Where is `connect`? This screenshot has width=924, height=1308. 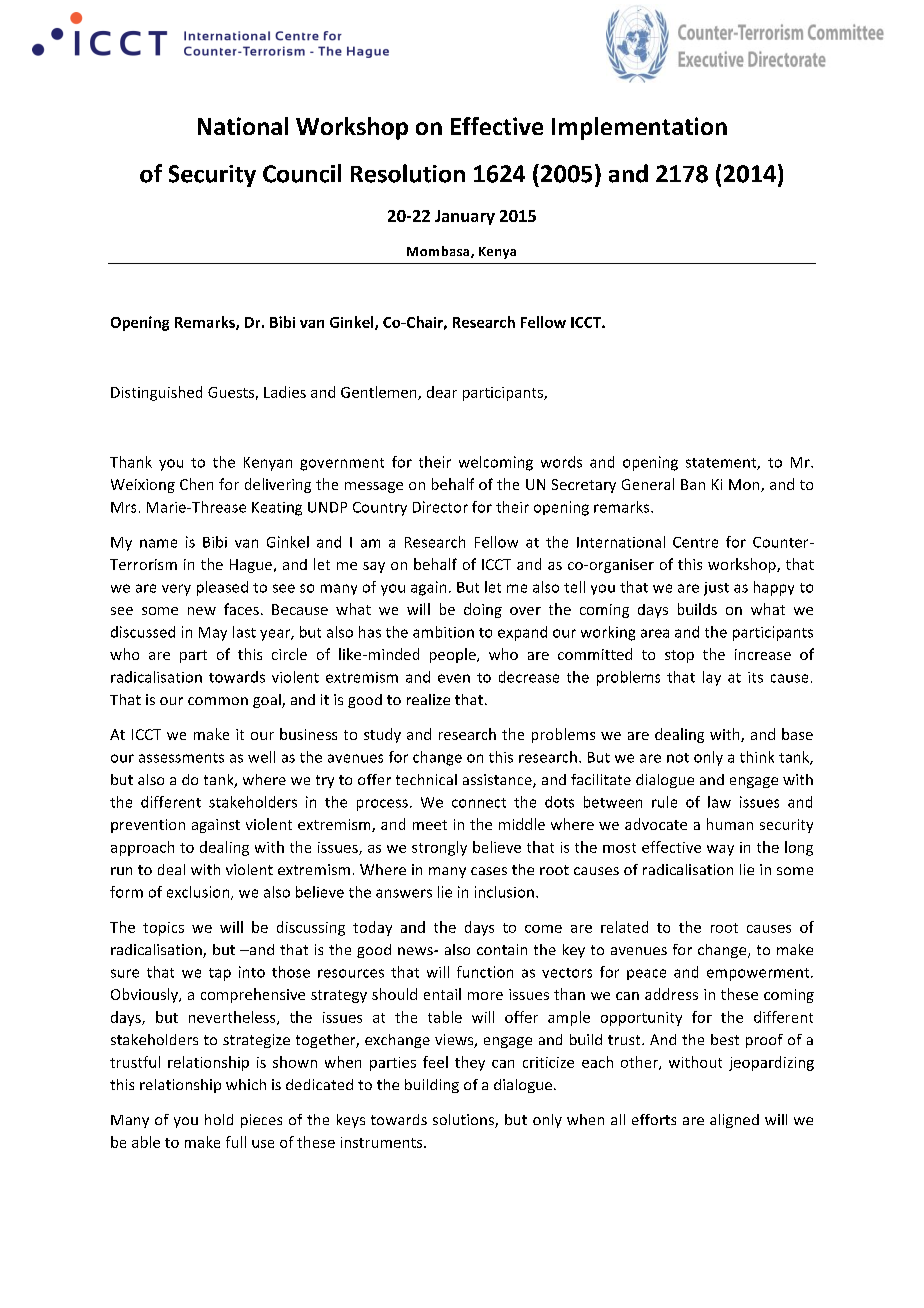
connect is located at coordinates (479, 803).
